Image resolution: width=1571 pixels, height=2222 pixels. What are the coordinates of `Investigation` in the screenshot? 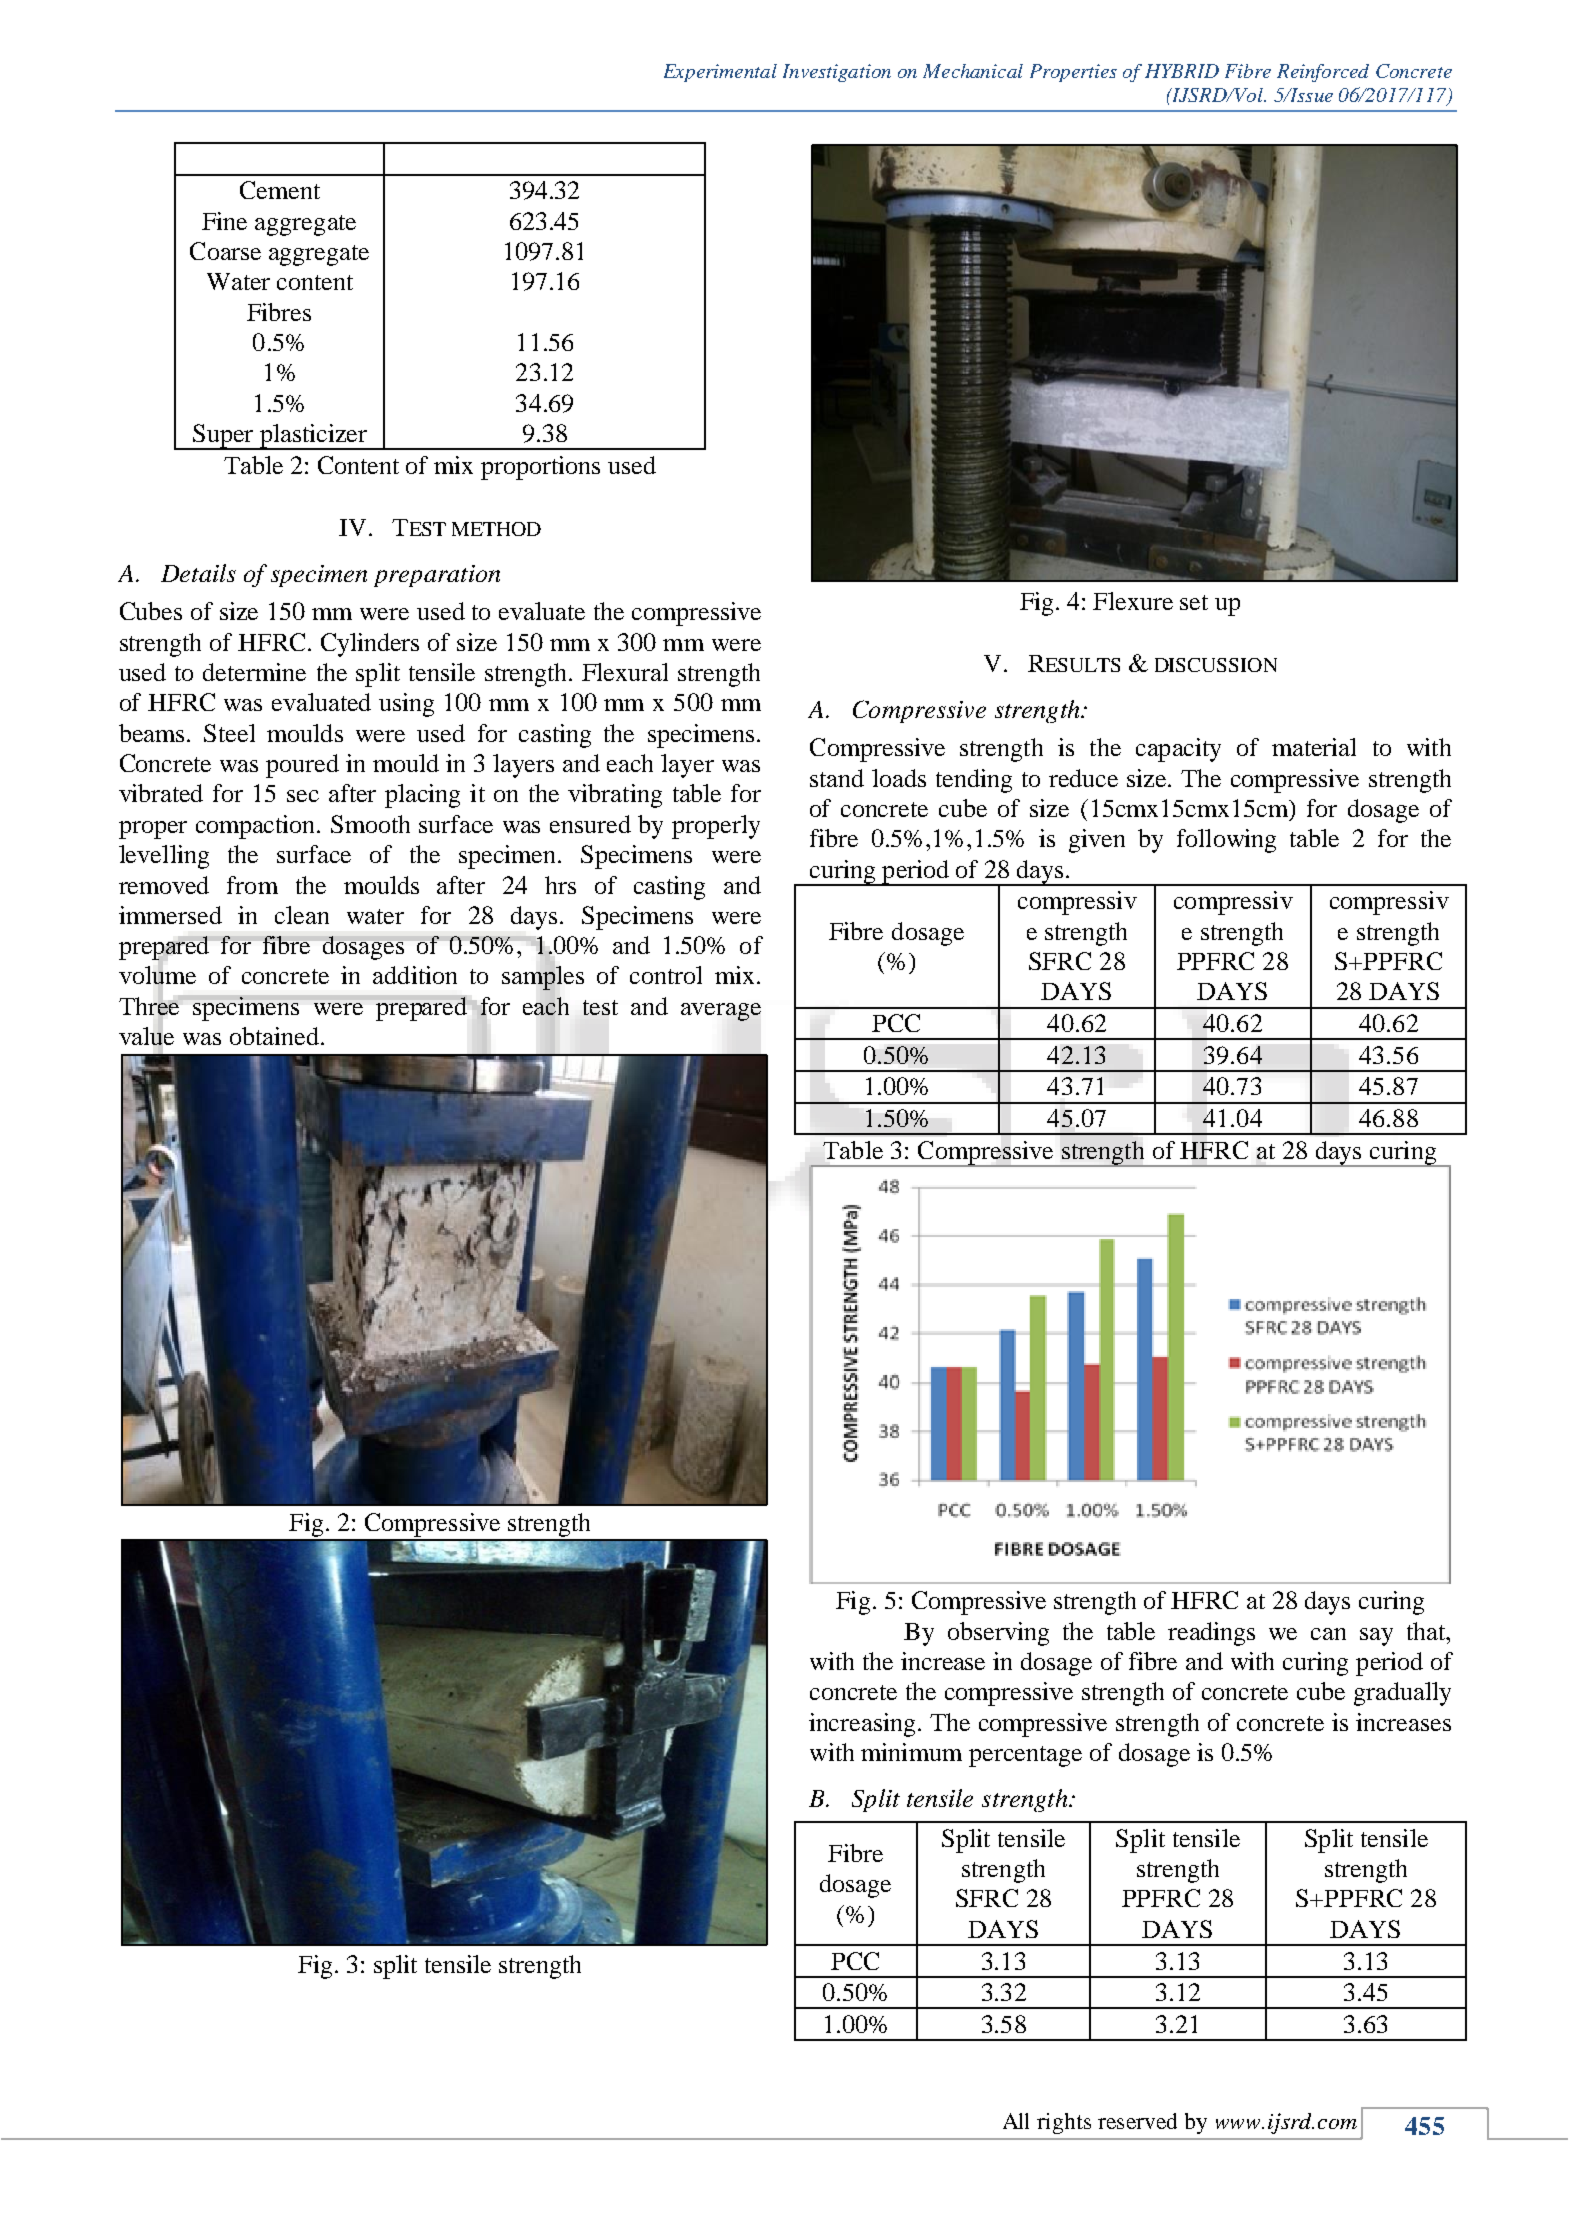 It's located at (837, 73).
